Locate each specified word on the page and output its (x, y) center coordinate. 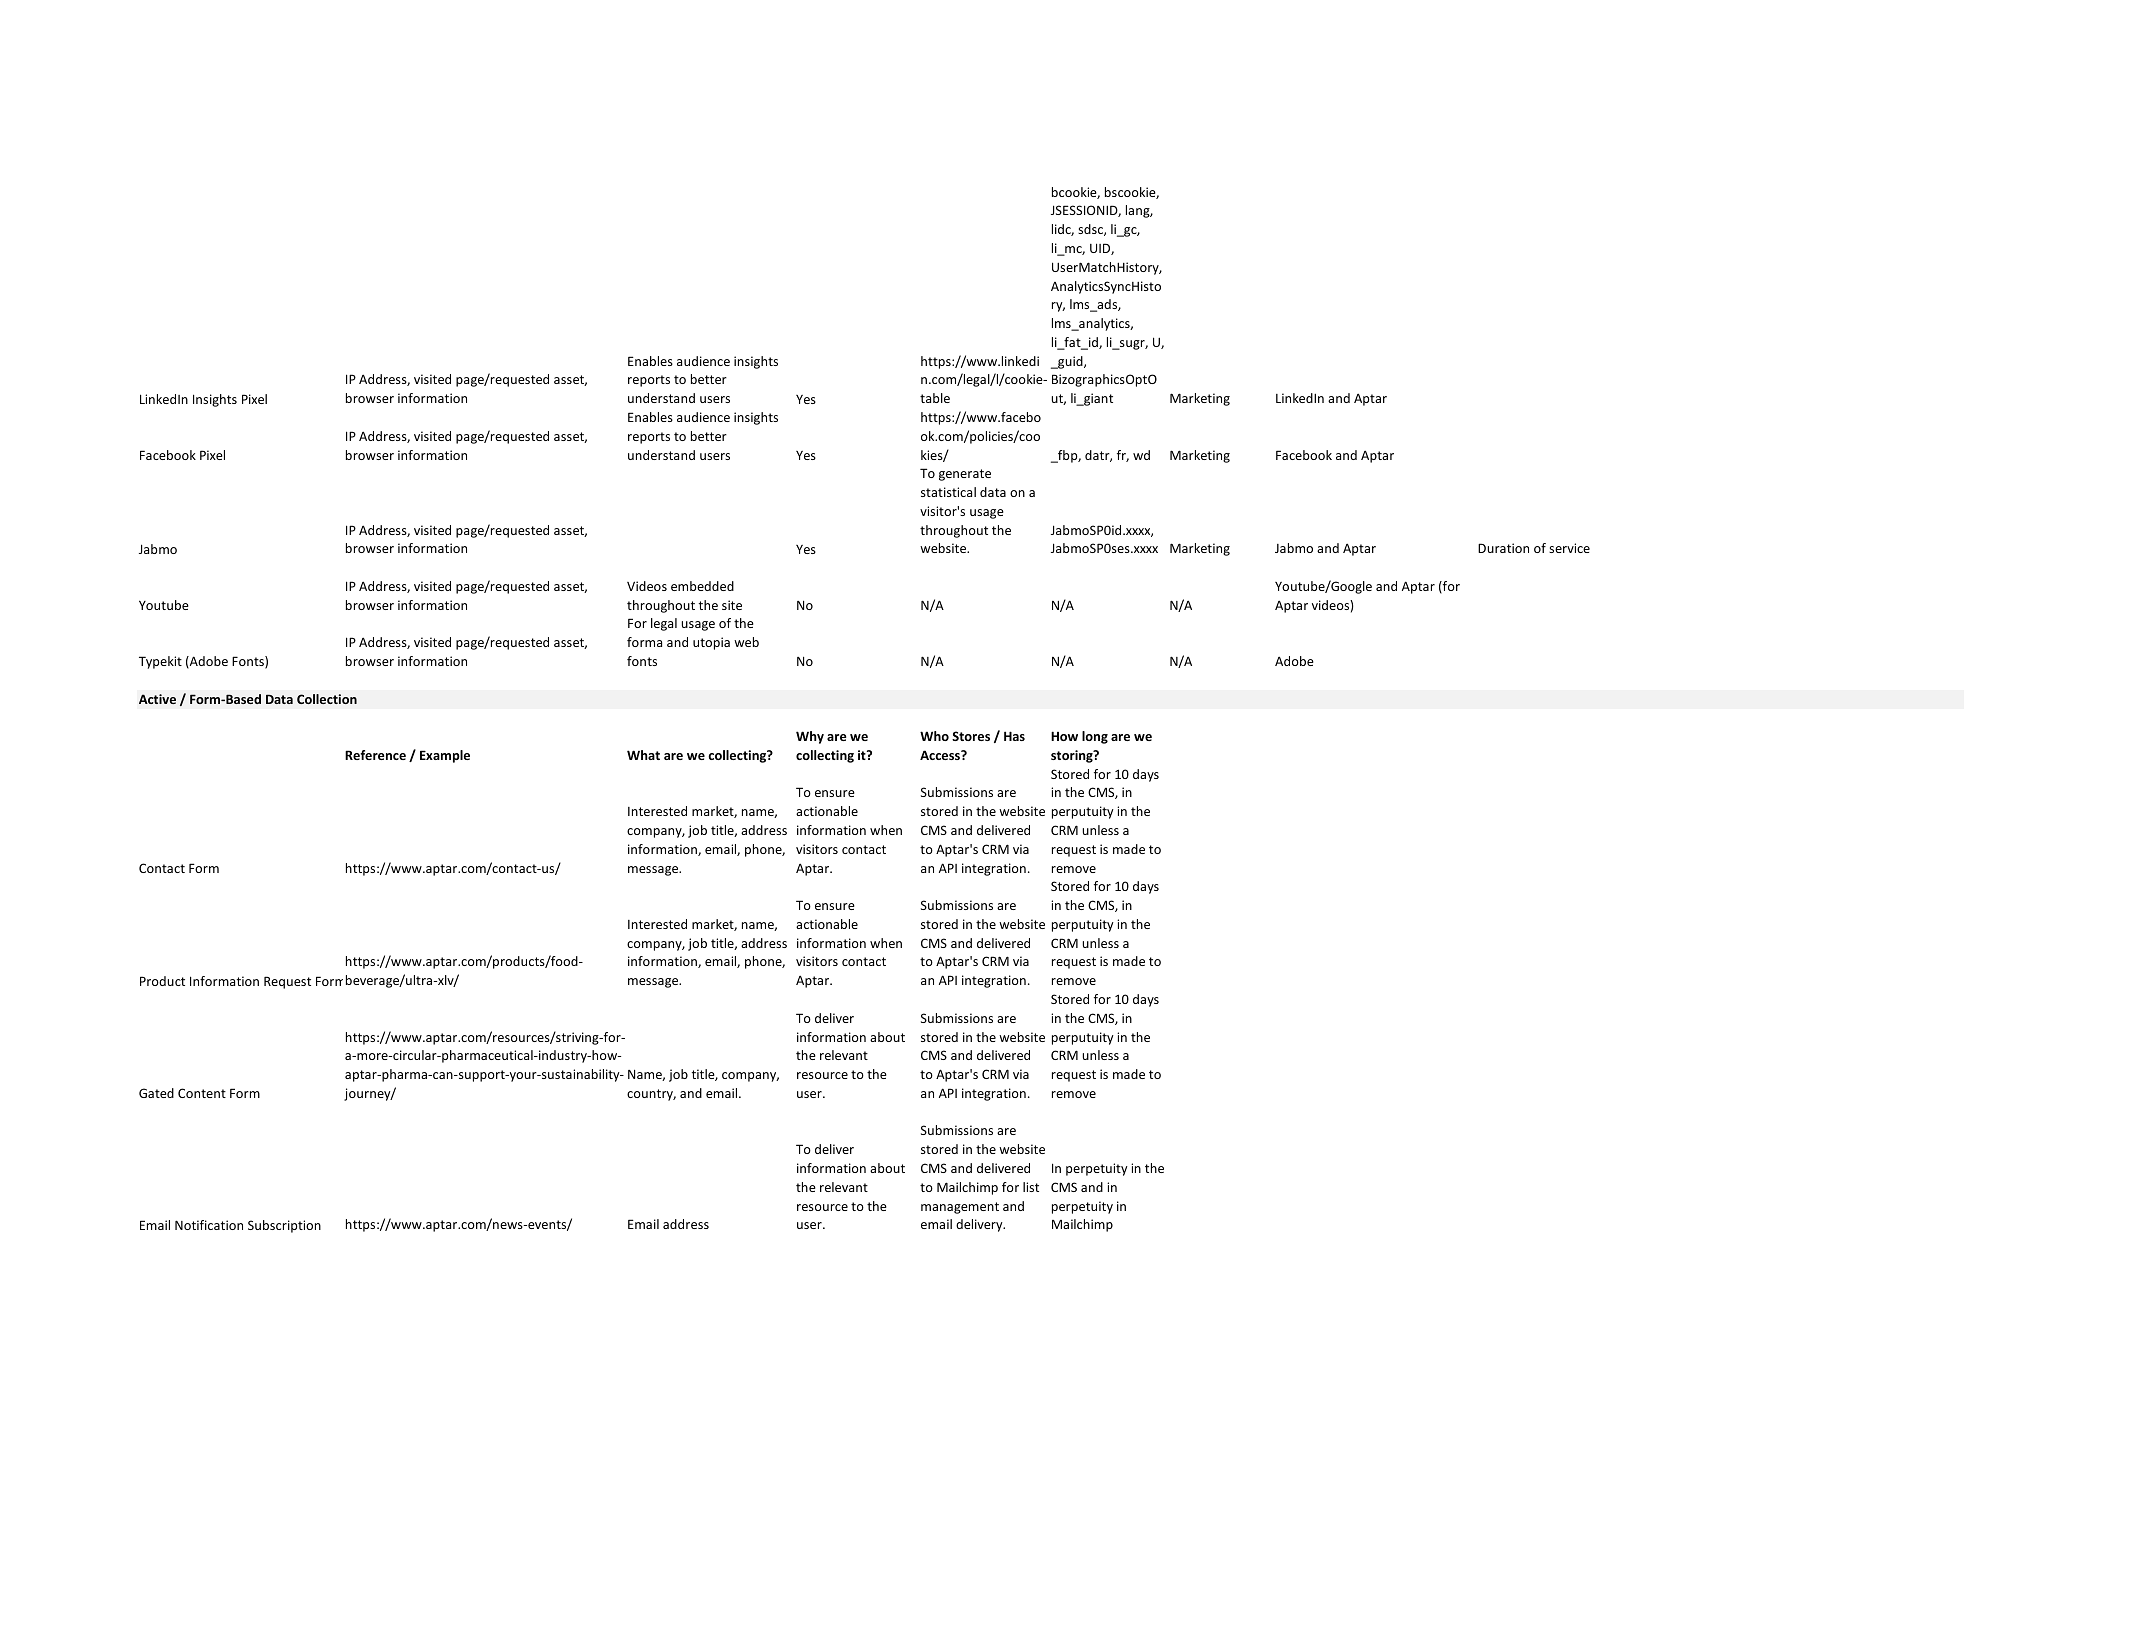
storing (1073, 756)
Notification (209, 1225)
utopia (711, 643)
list (1031, 1187)
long (1095, 737)
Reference (375, 755)
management (960, 1208)
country (651, 1095)
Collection (327, 699)
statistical (948, 492)
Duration (1503, 548)
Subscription (284, 1226)
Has (1014, 736)
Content (202, 1093)
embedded (702, 586)
